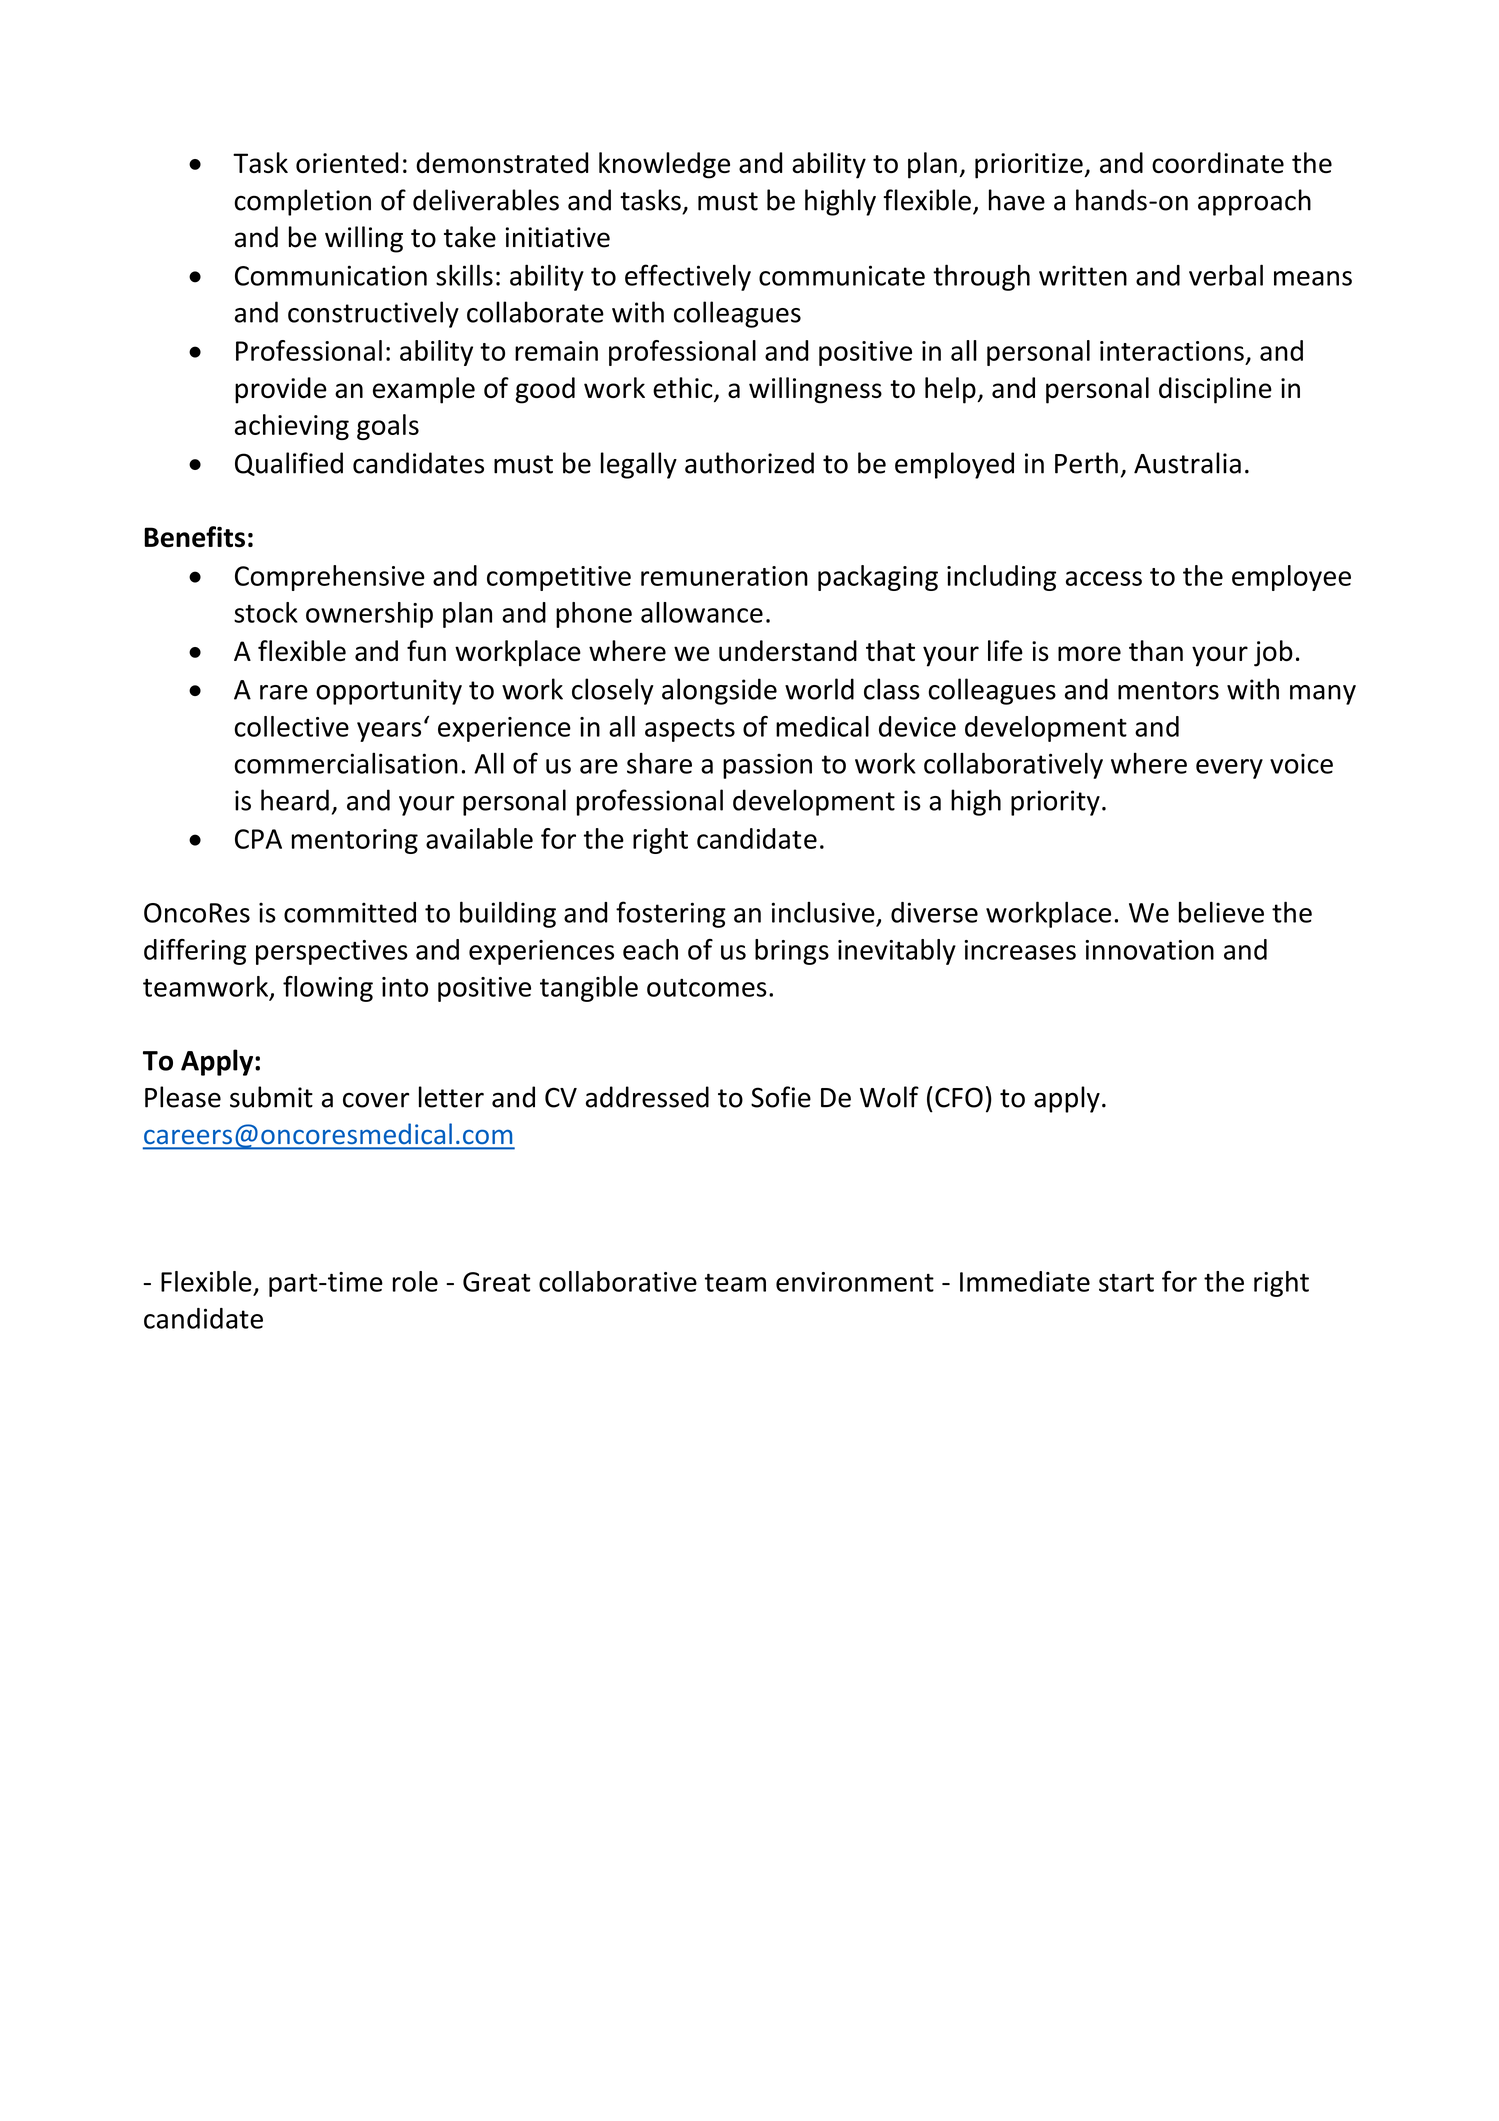 This screenshot has width=1499, height=2121. I want to click on completion, so click(302, 202).
